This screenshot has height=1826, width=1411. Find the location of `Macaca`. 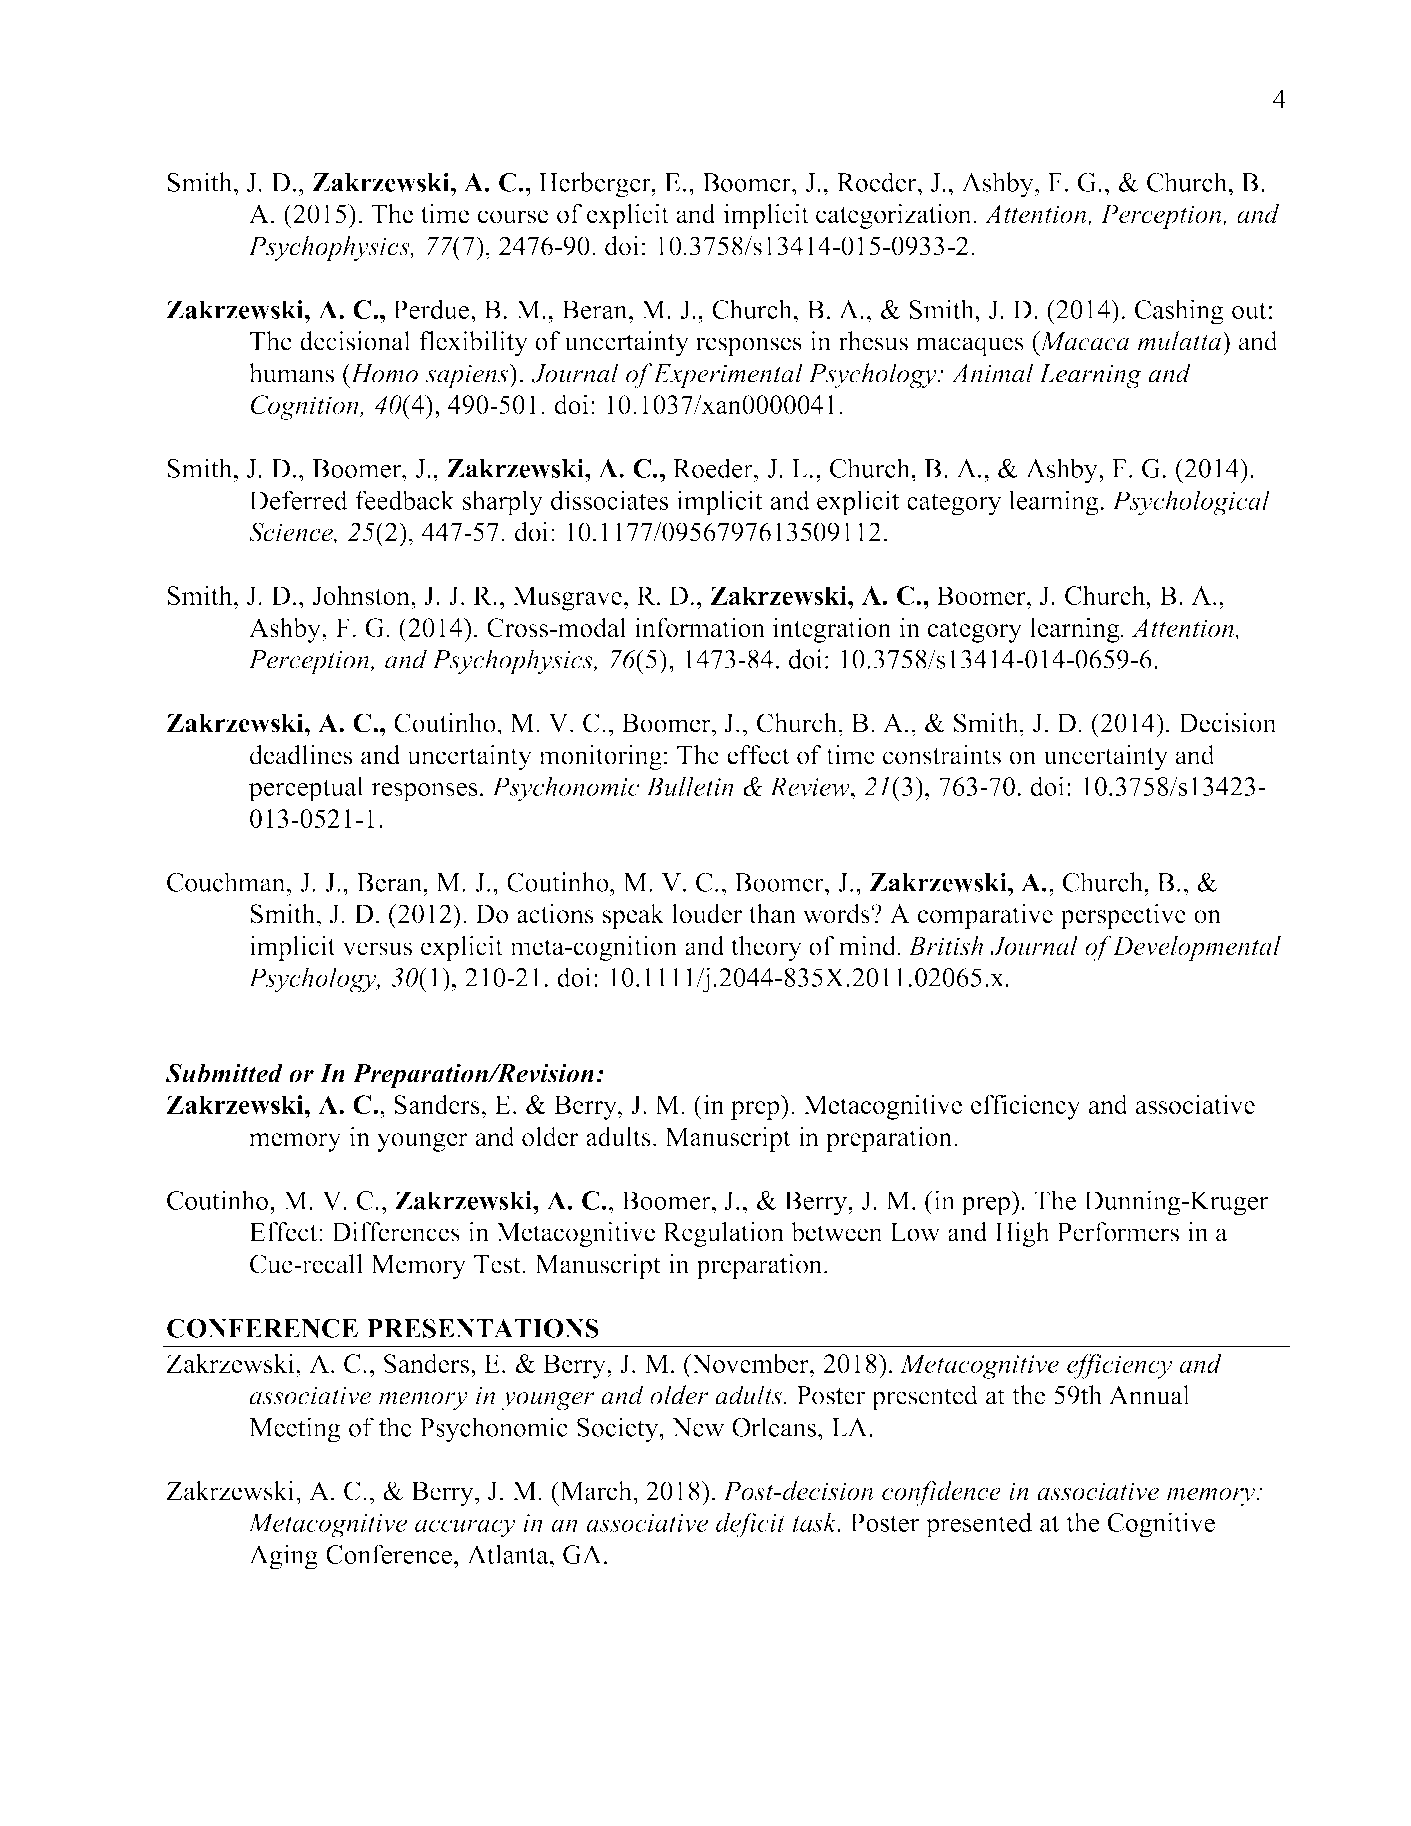

Macaca is located at coordinates (1083, 341).
